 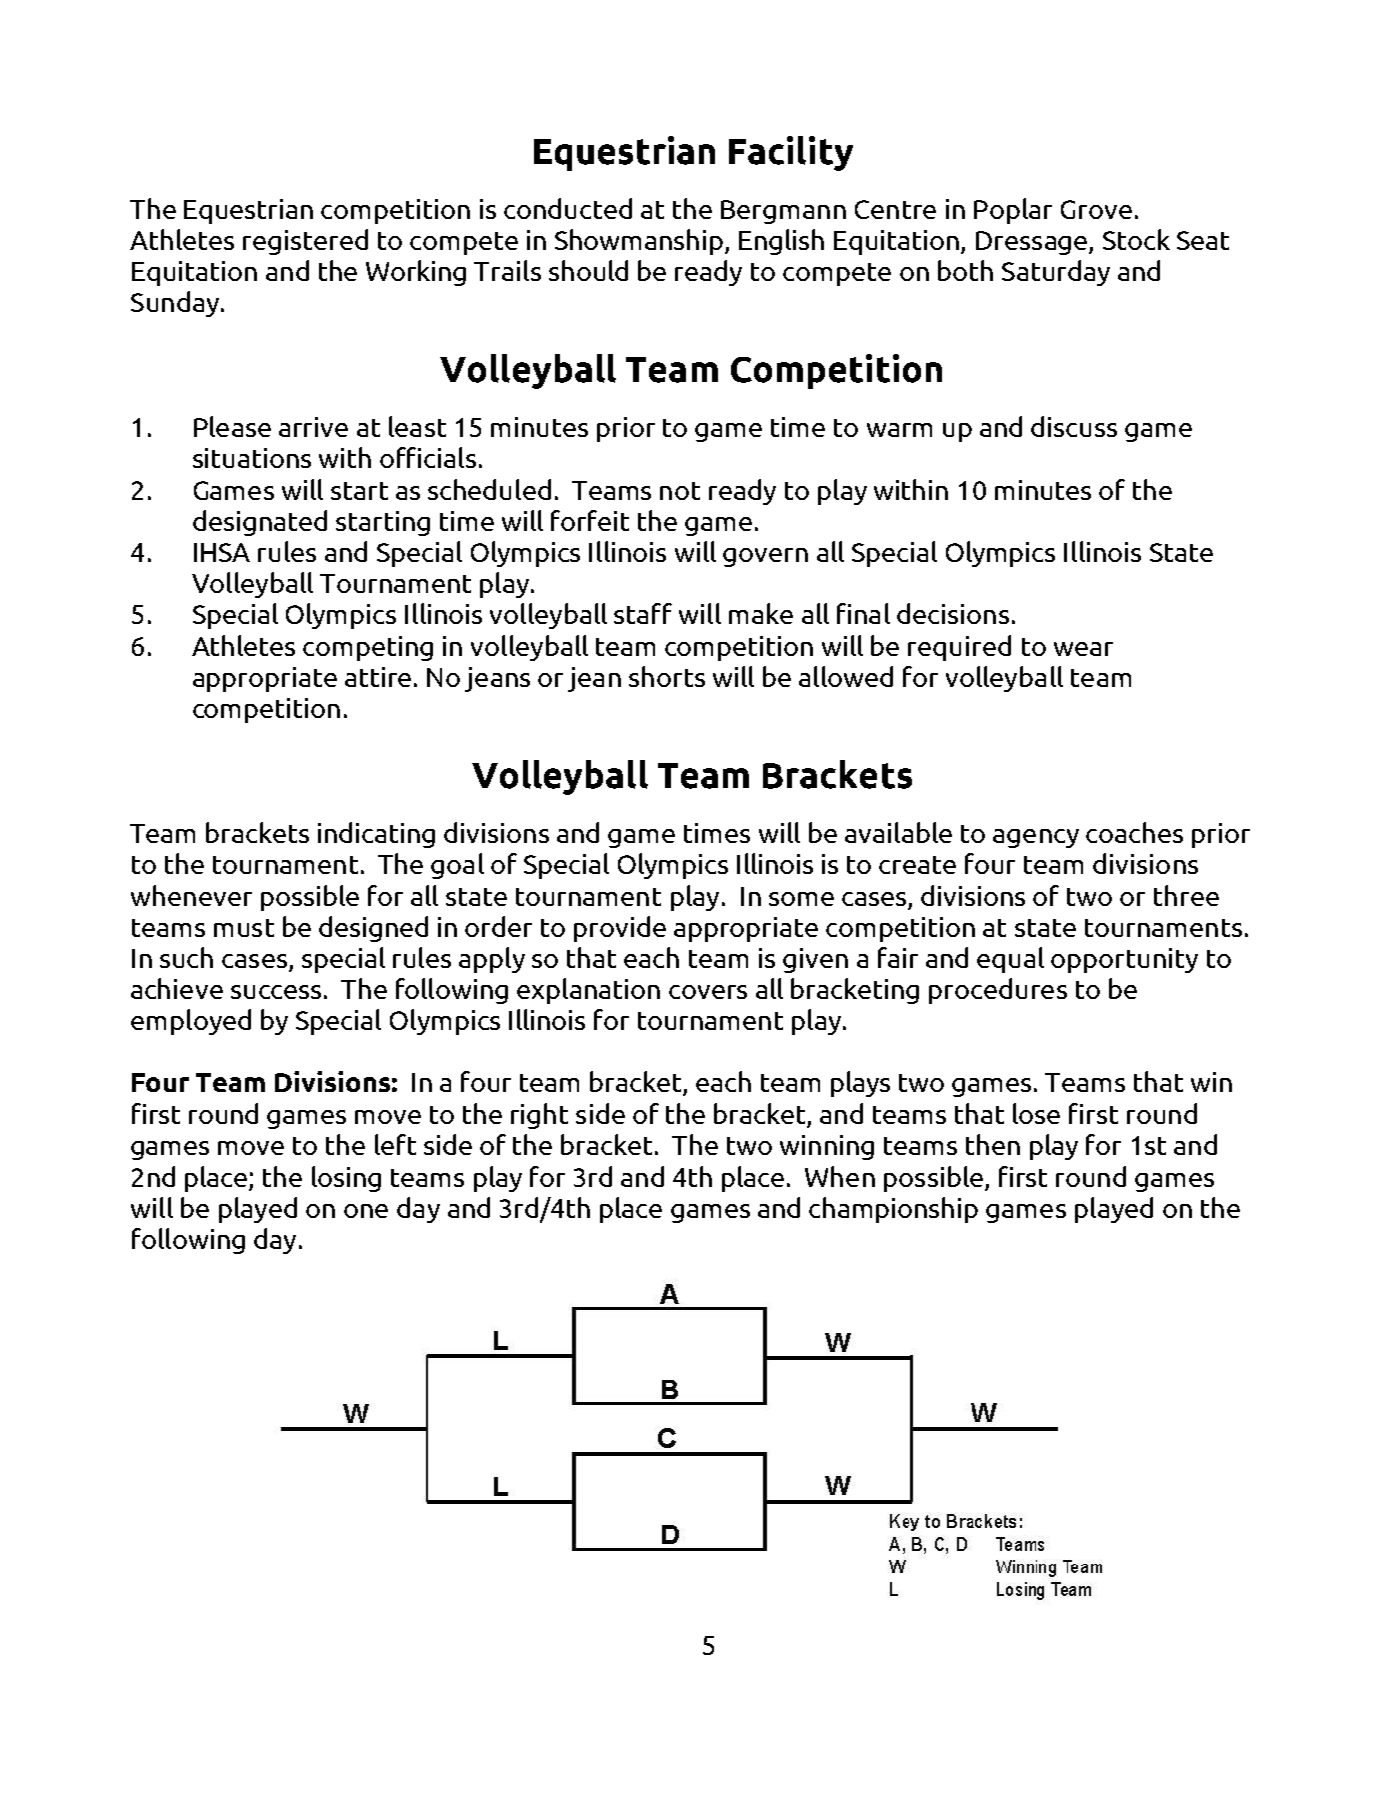 What do you see at coordinates (827, 1147) in the screenshot?
I see `winning` at bounding box center [827, 1147].
